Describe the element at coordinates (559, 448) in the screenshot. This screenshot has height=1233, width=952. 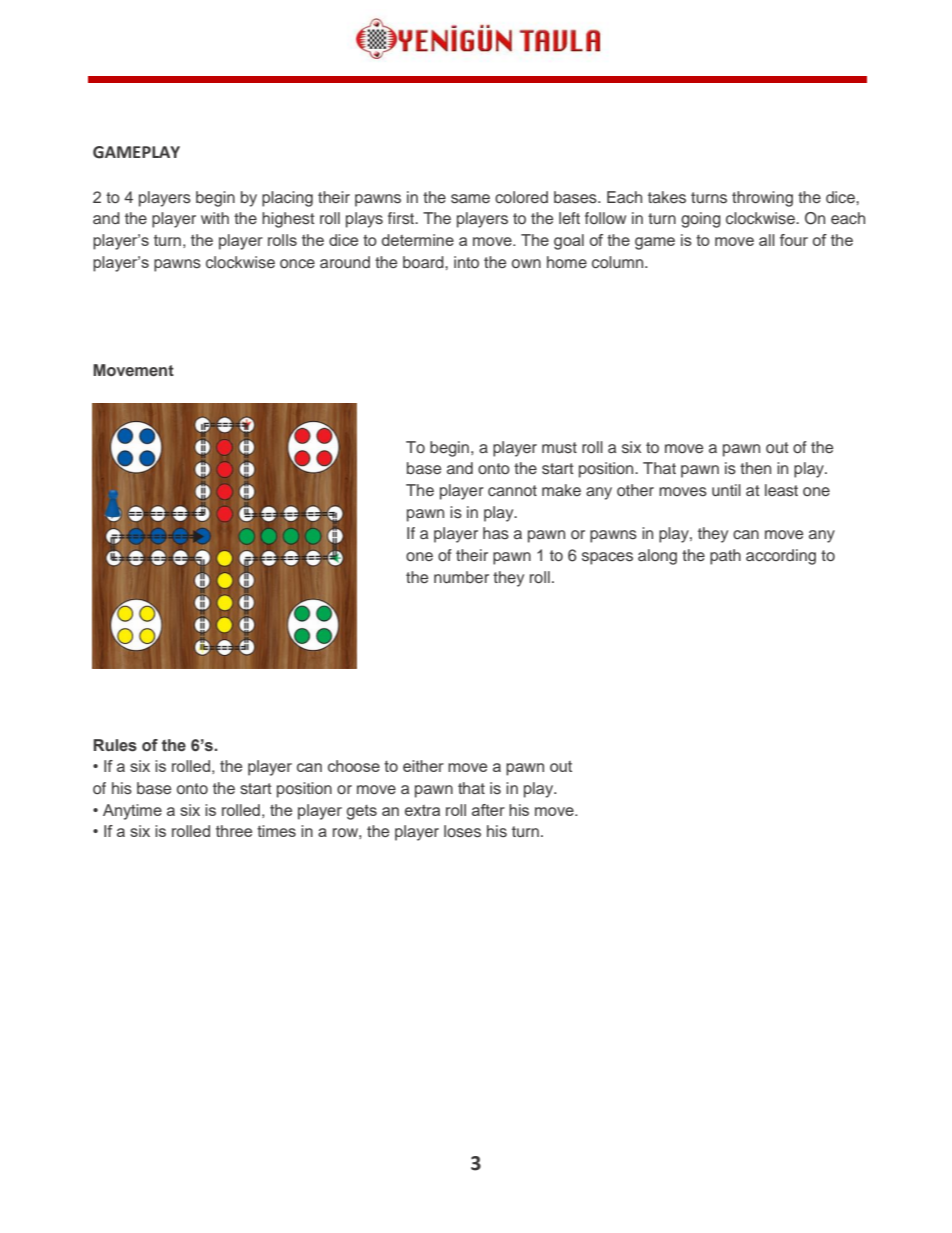
I see `must` at that location.
